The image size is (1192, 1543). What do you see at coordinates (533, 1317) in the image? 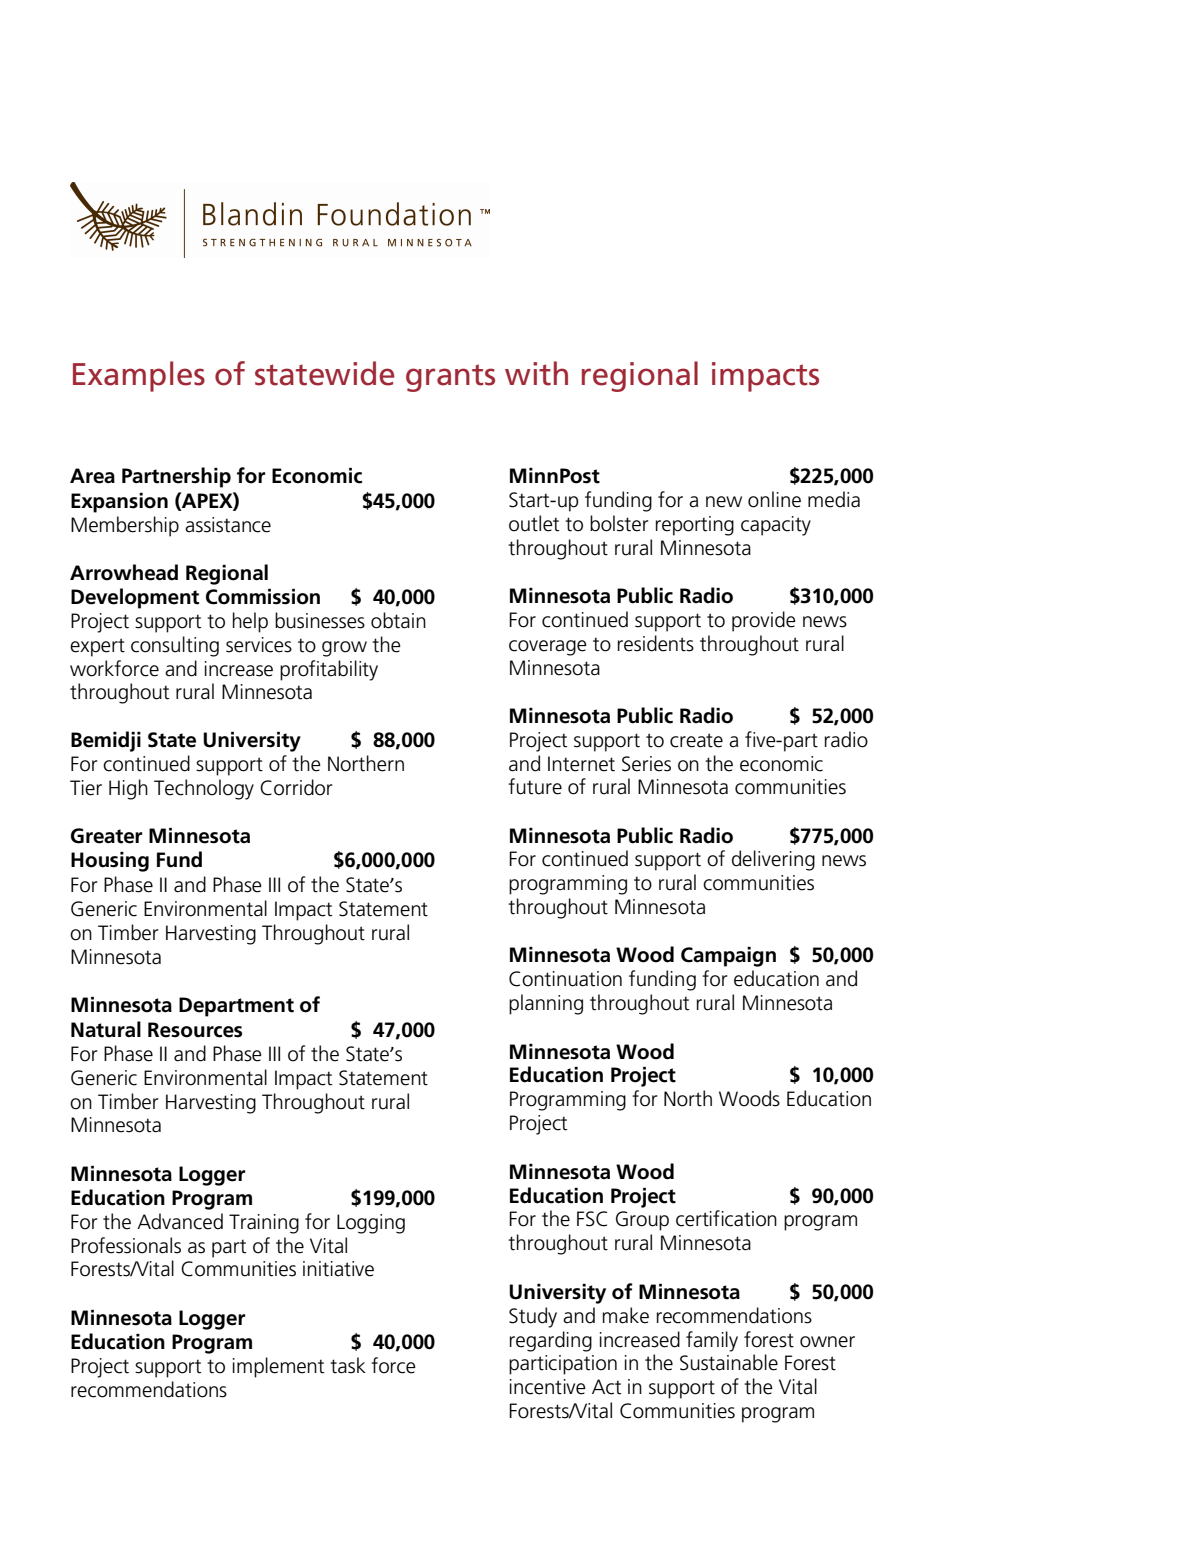
I see `Study` at bounding box center [533, 1317].
